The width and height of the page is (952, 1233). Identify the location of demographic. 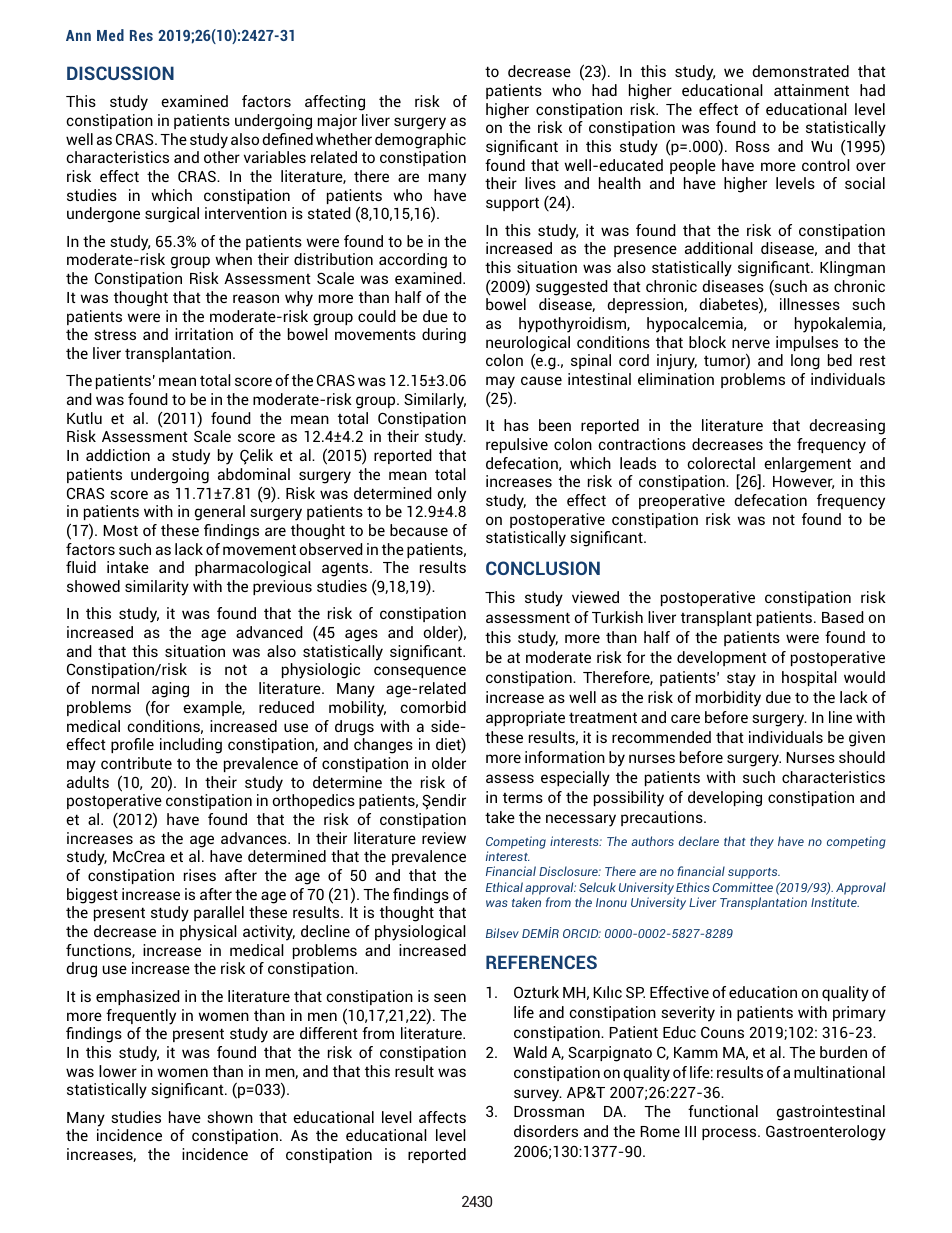
(420, 141).
